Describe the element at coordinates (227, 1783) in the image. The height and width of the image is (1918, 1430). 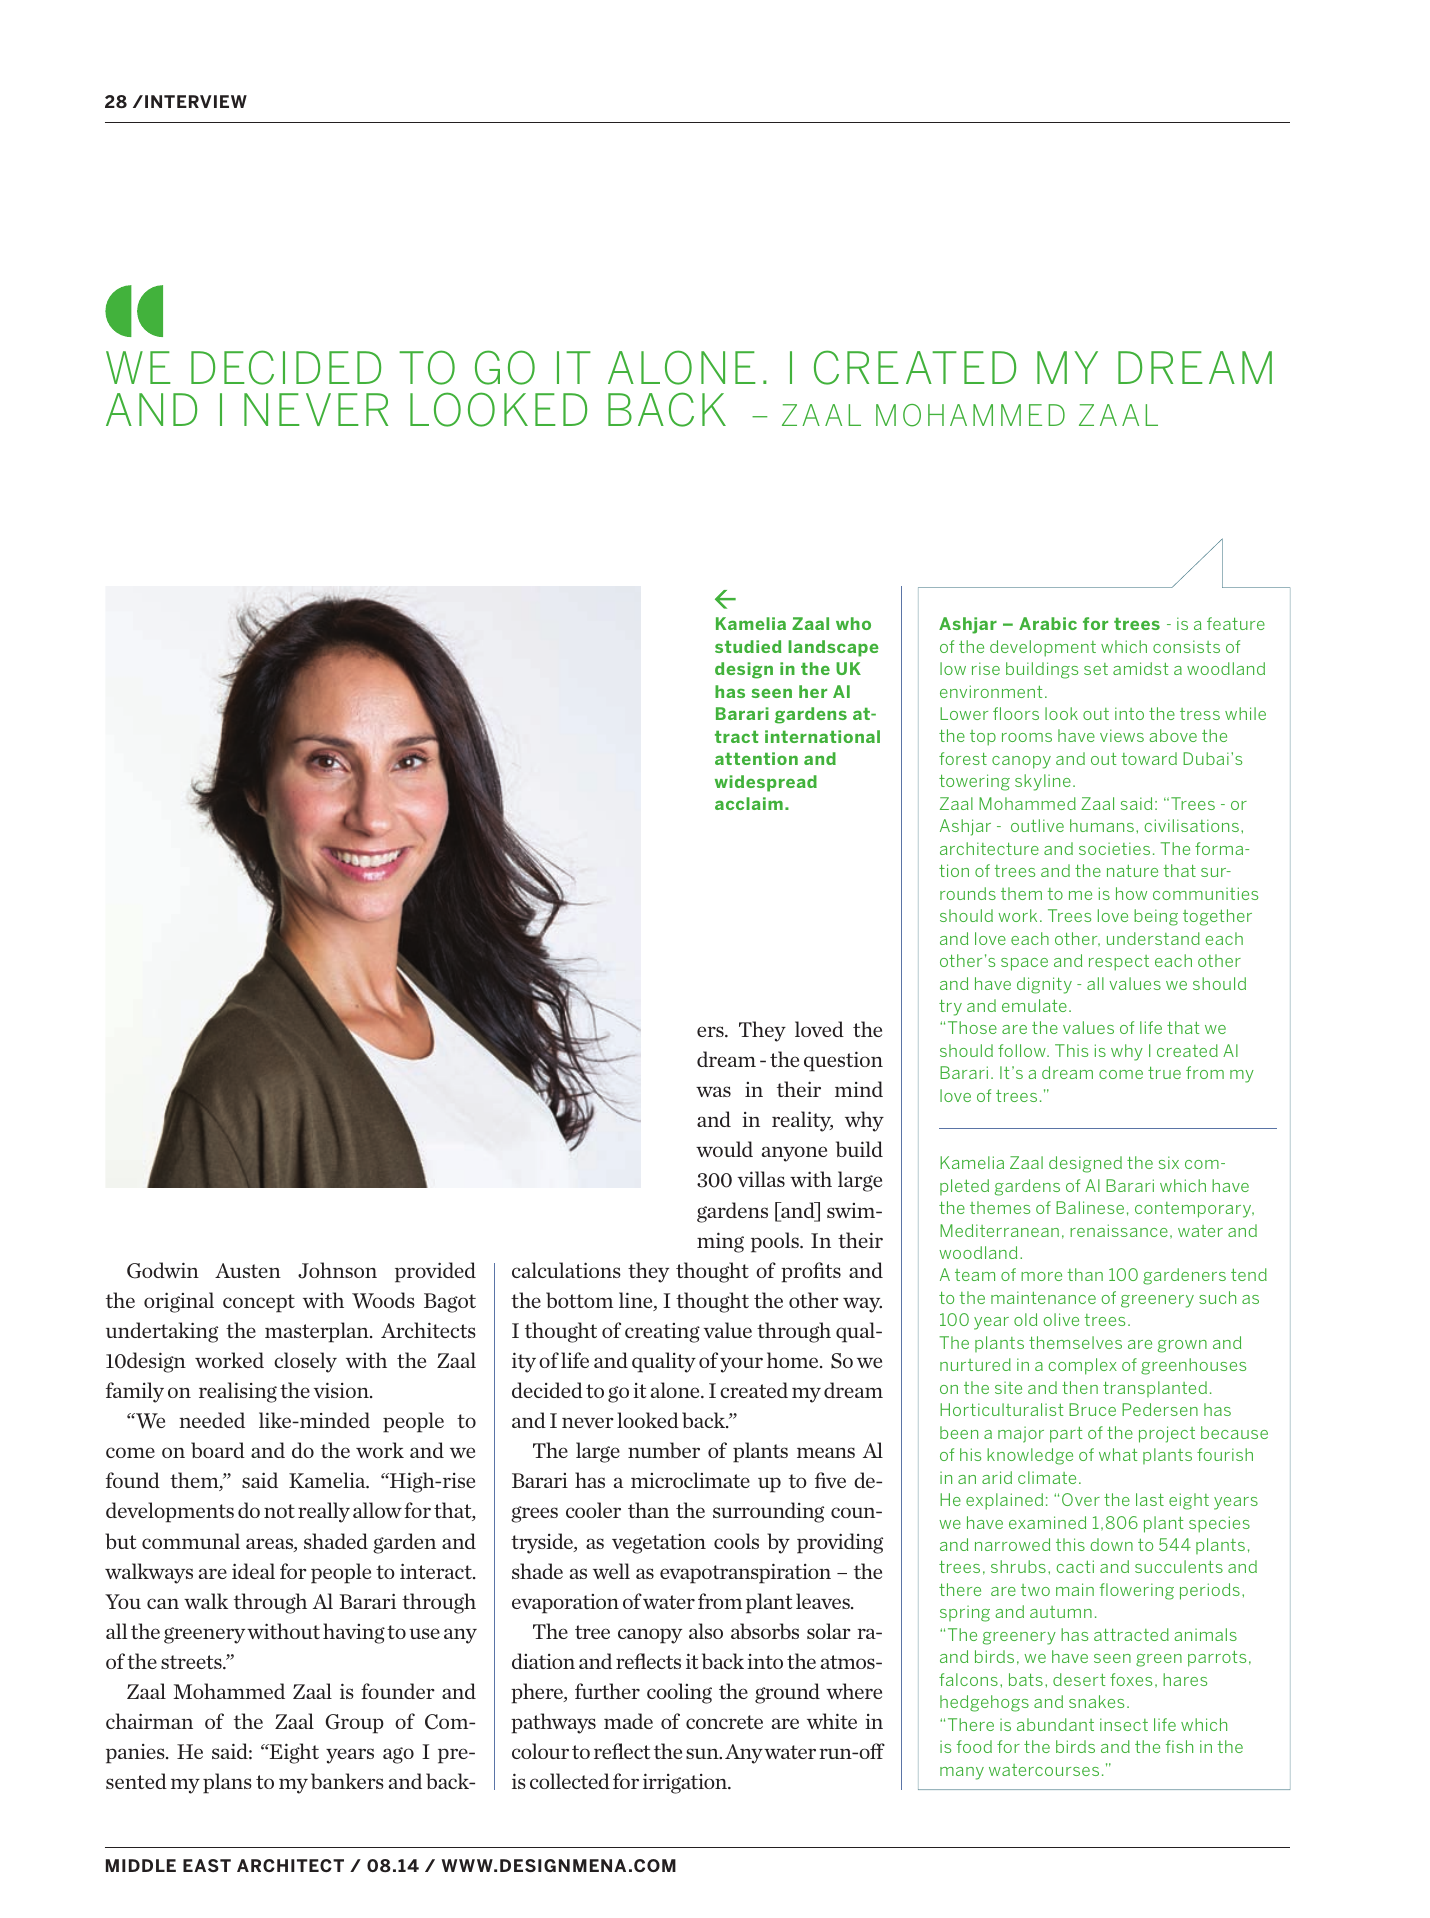
I see `plans` at that location.
